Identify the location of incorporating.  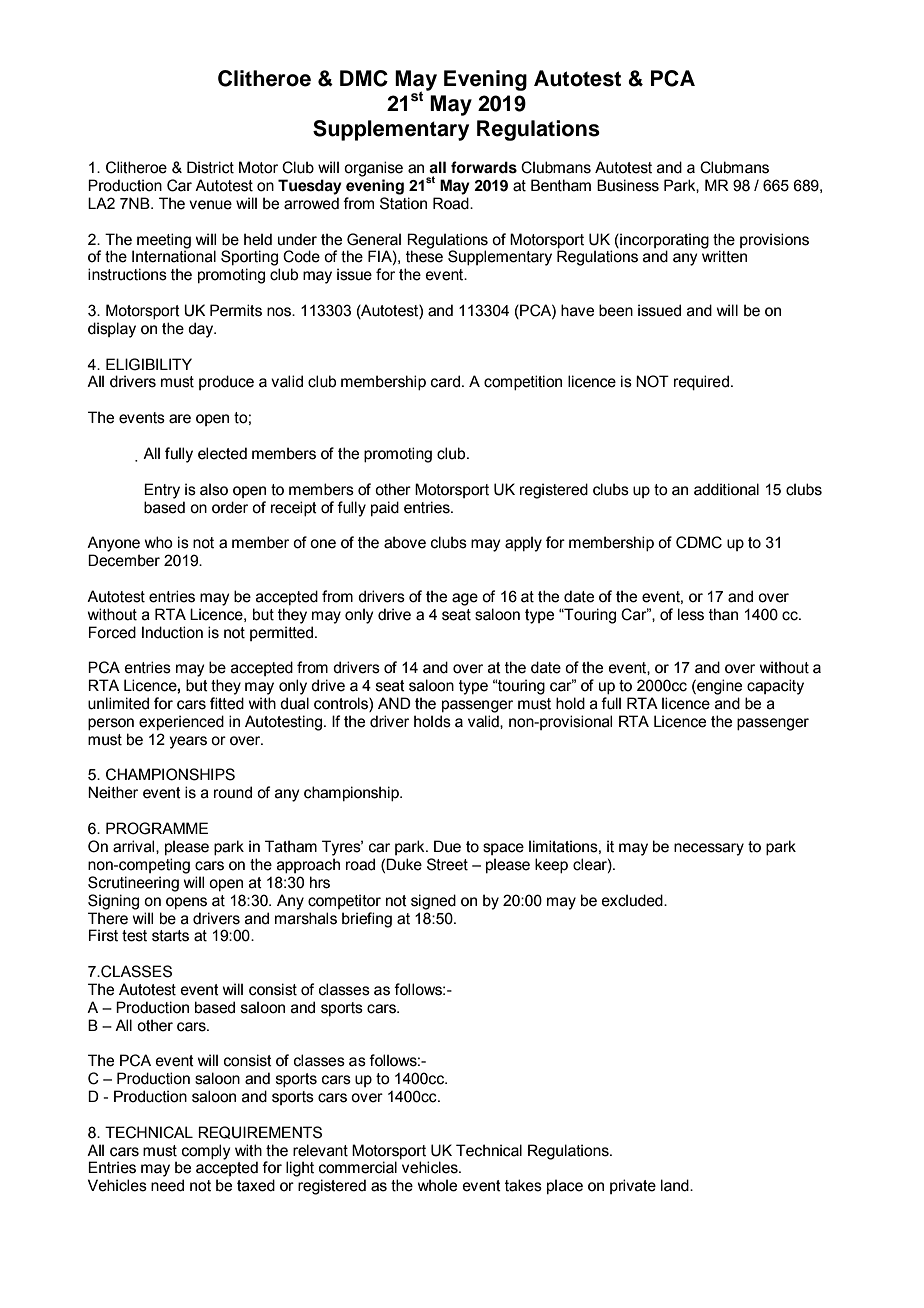
(663, 241).
